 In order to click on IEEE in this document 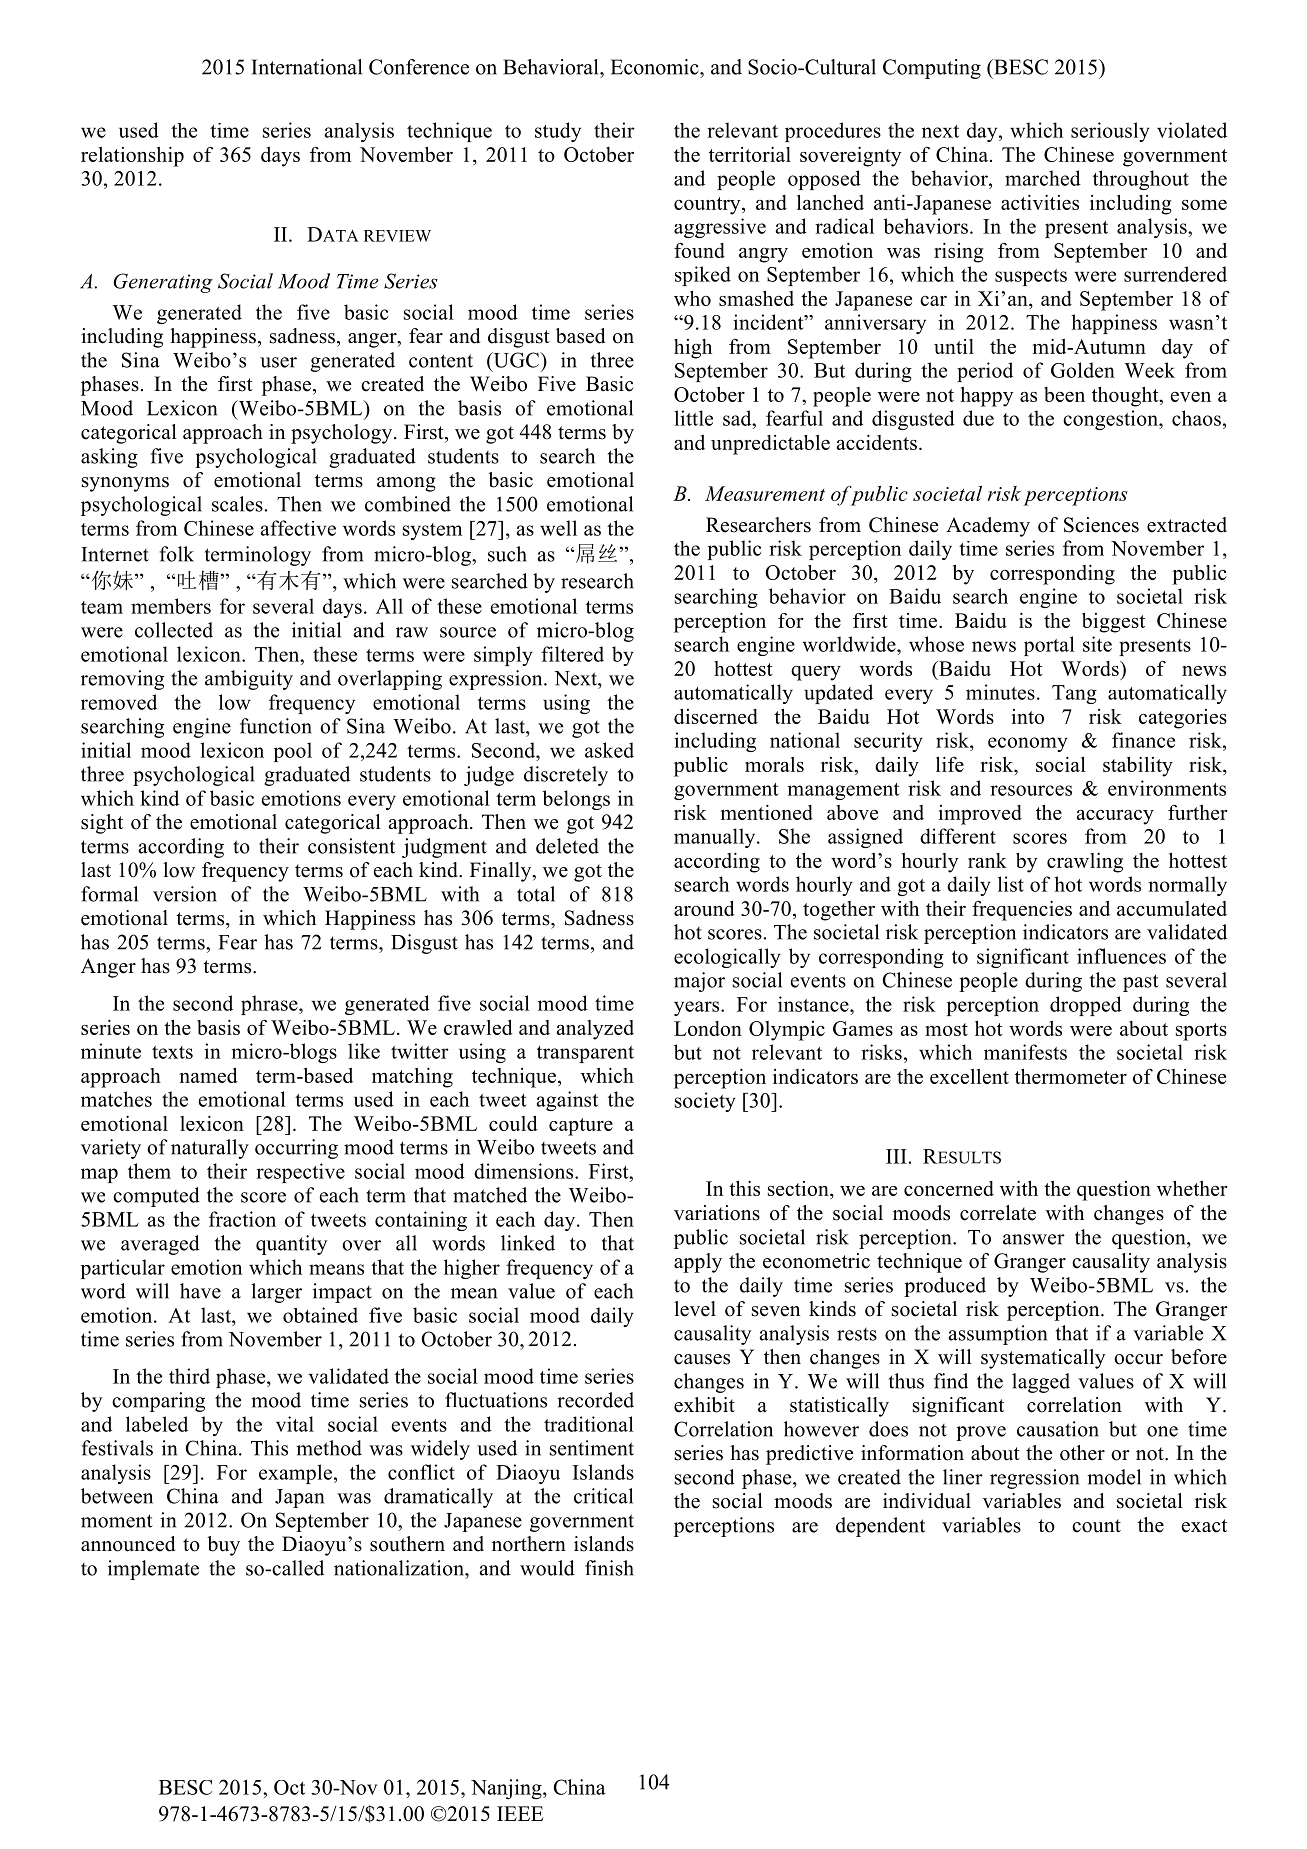, I will do `click(520, 1813)`.
